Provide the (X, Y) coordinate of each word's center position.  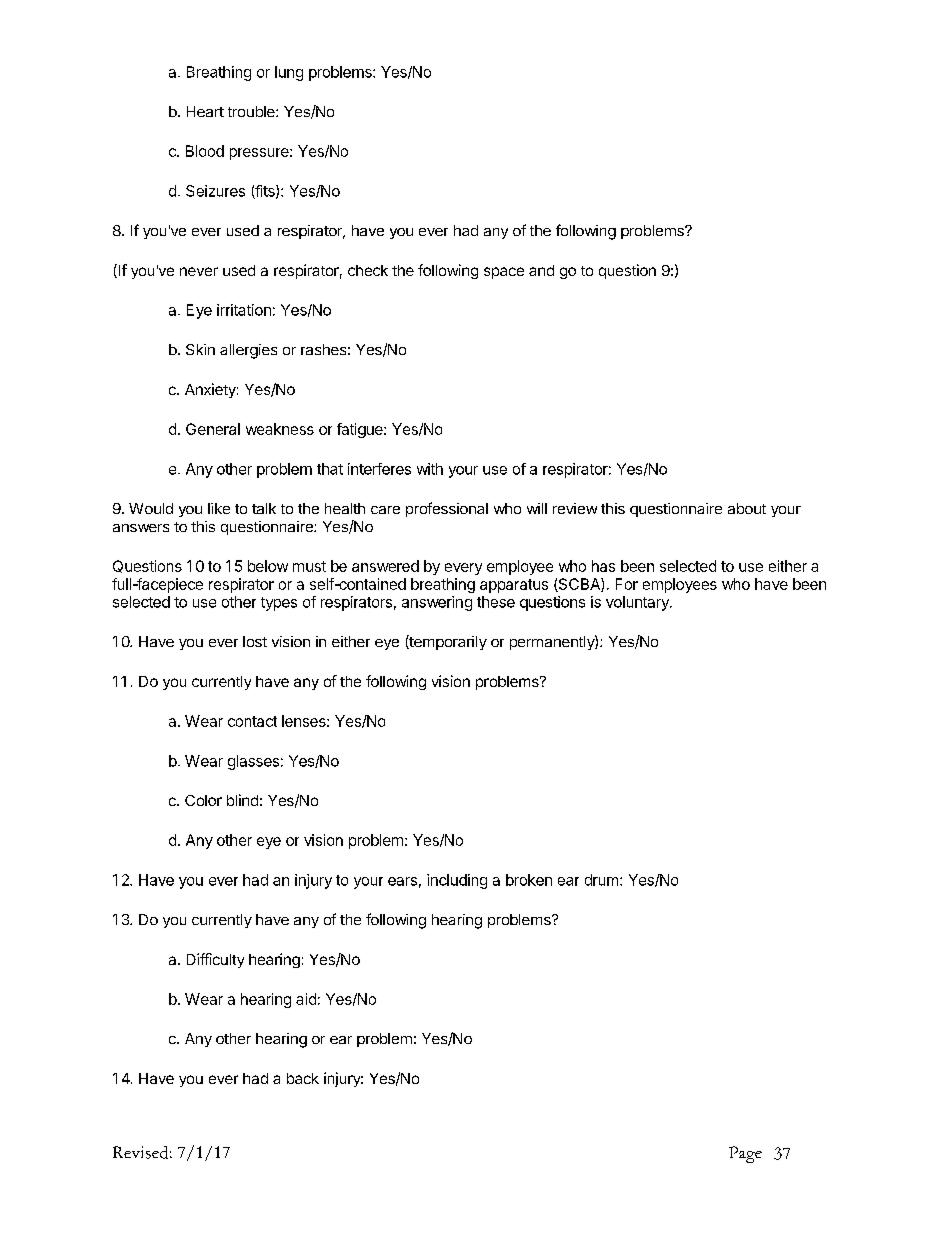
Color (203, 800)
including (457, 881)
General (213, 429)
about (747, 508)
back (303, 1078)
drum (601, 880)
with (430, 469)
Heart (205, 111)
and (541, 270)
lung (289, 73)
